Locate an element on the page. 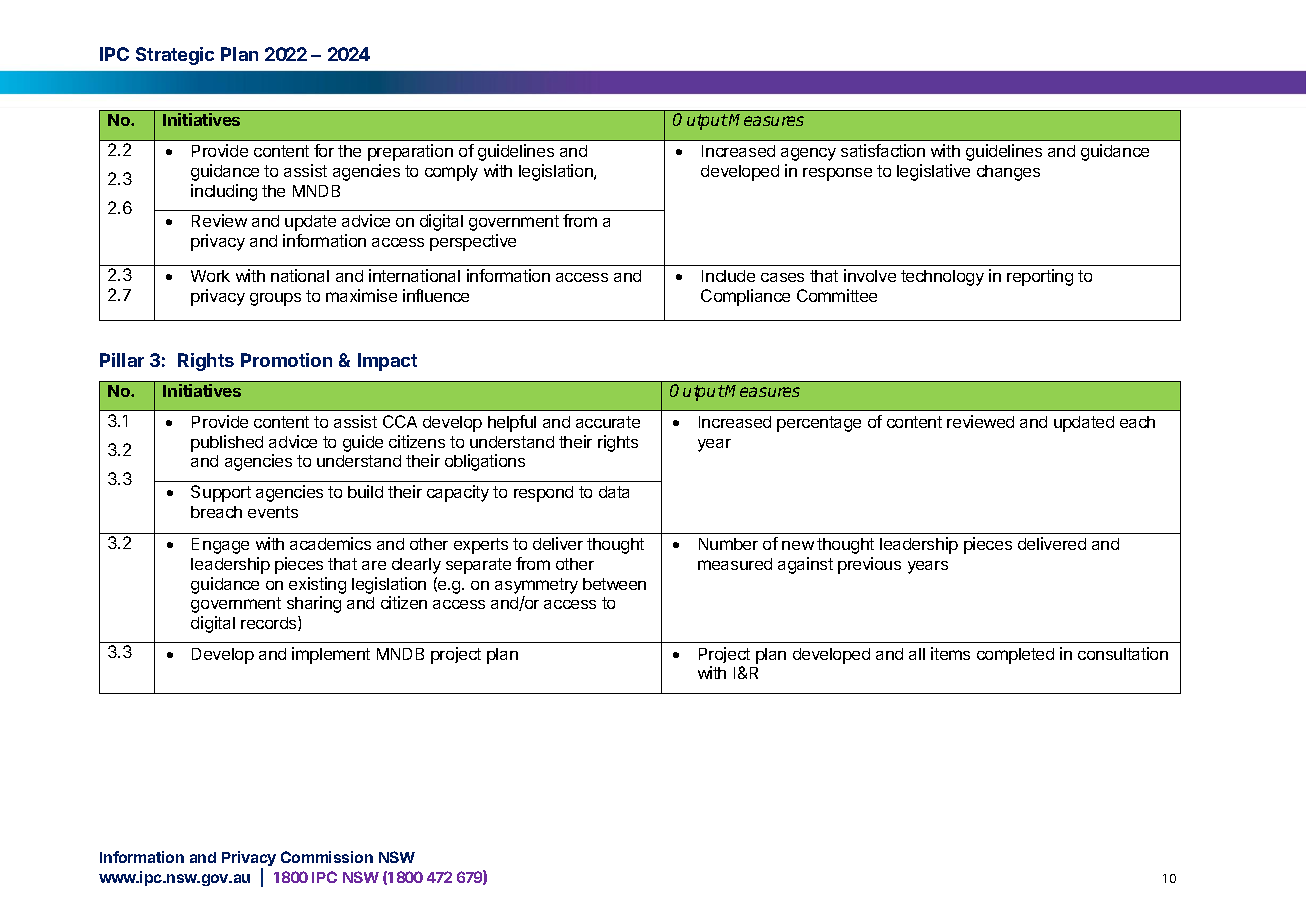  Strategic is located at coordinates (175, 56).
